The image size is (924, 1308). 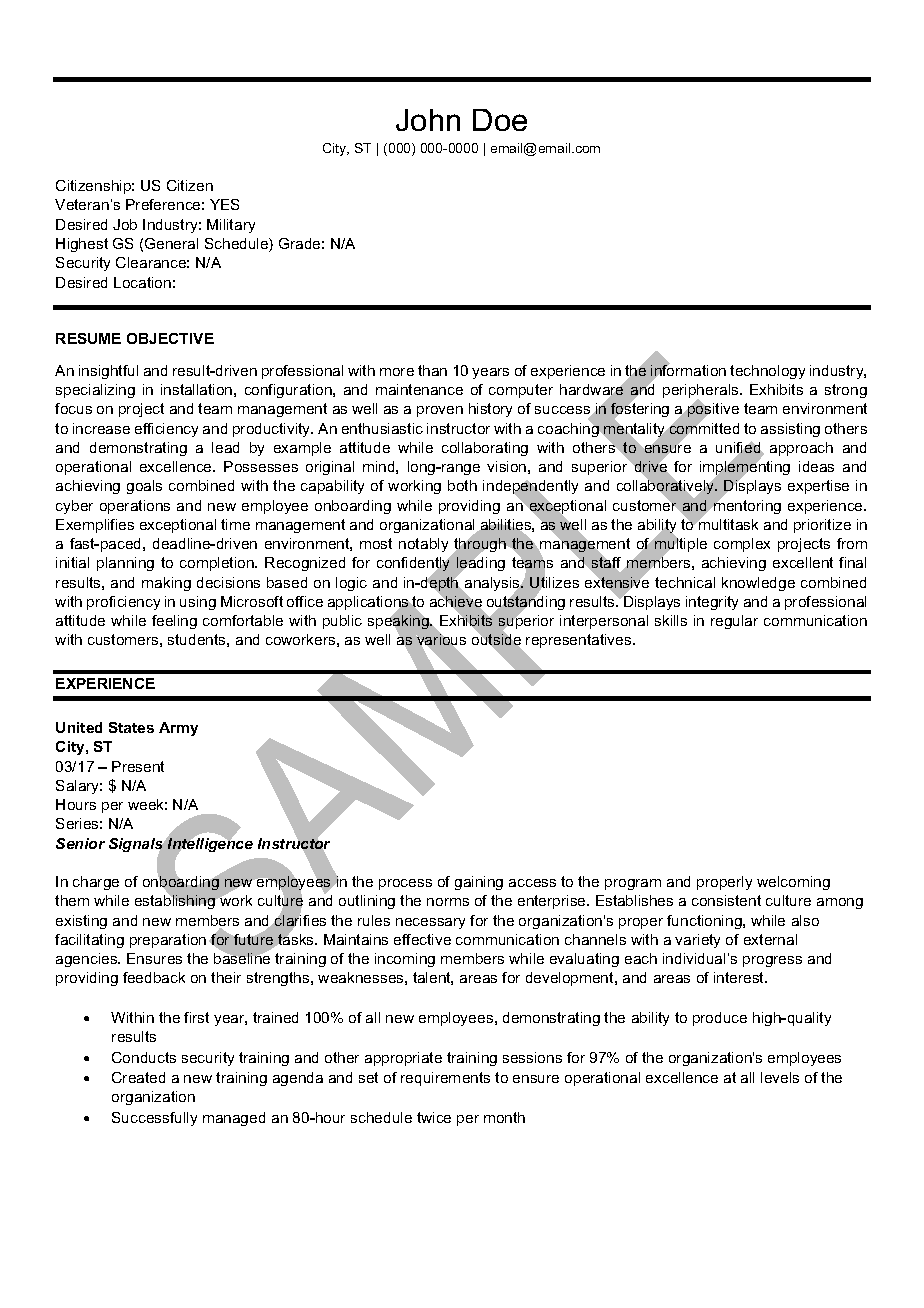 What do you see at coordinates (734, 622) in the document?
I see `regular` at bounding box center [734, 622].
